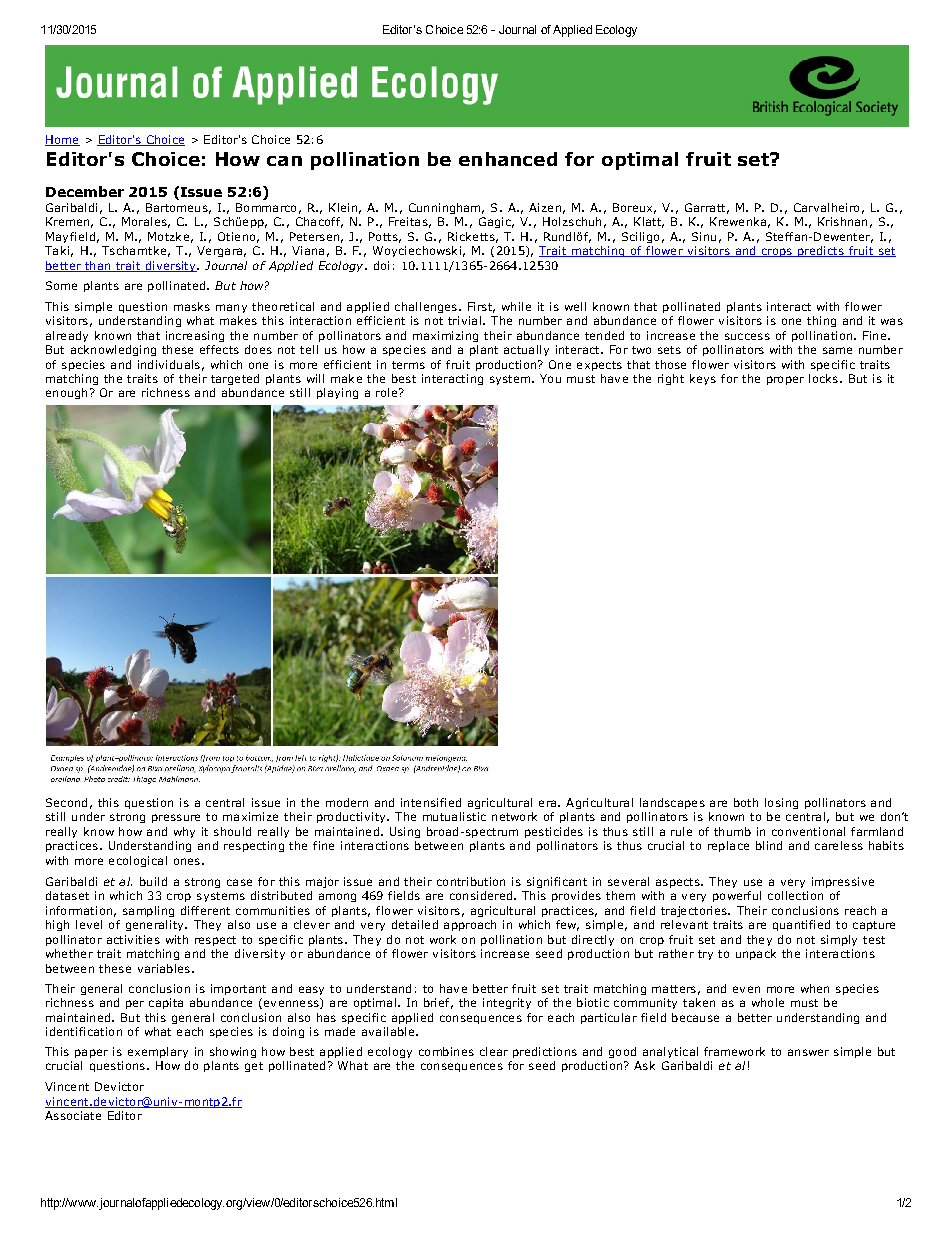 The height and width of the image is (1233, 952). Describe the element at coordinates (508, 159) in the image. I see `enhanced` at that location.
